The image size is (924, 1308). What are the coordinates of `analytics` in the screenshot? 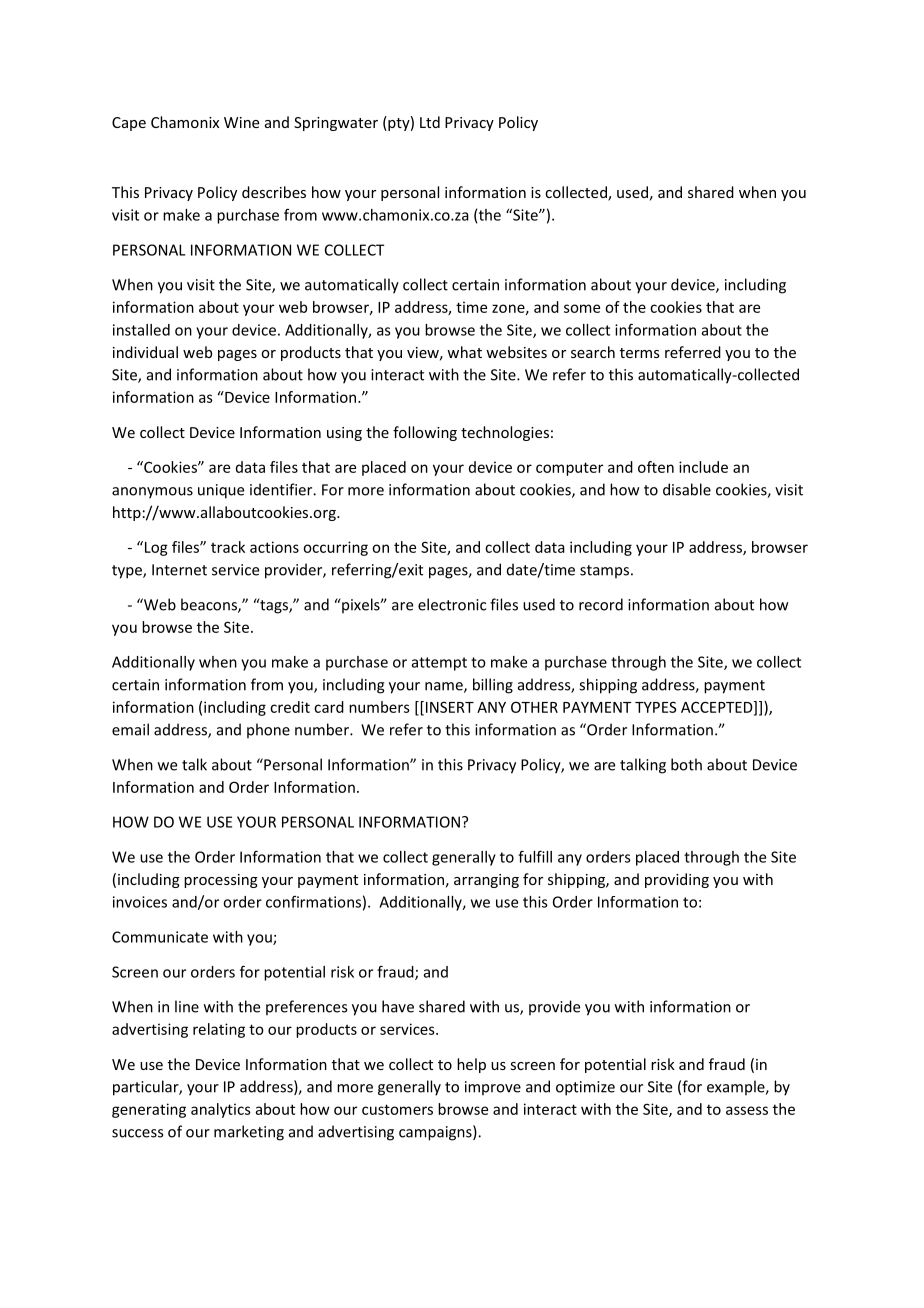 It's located at (221, 1110).
